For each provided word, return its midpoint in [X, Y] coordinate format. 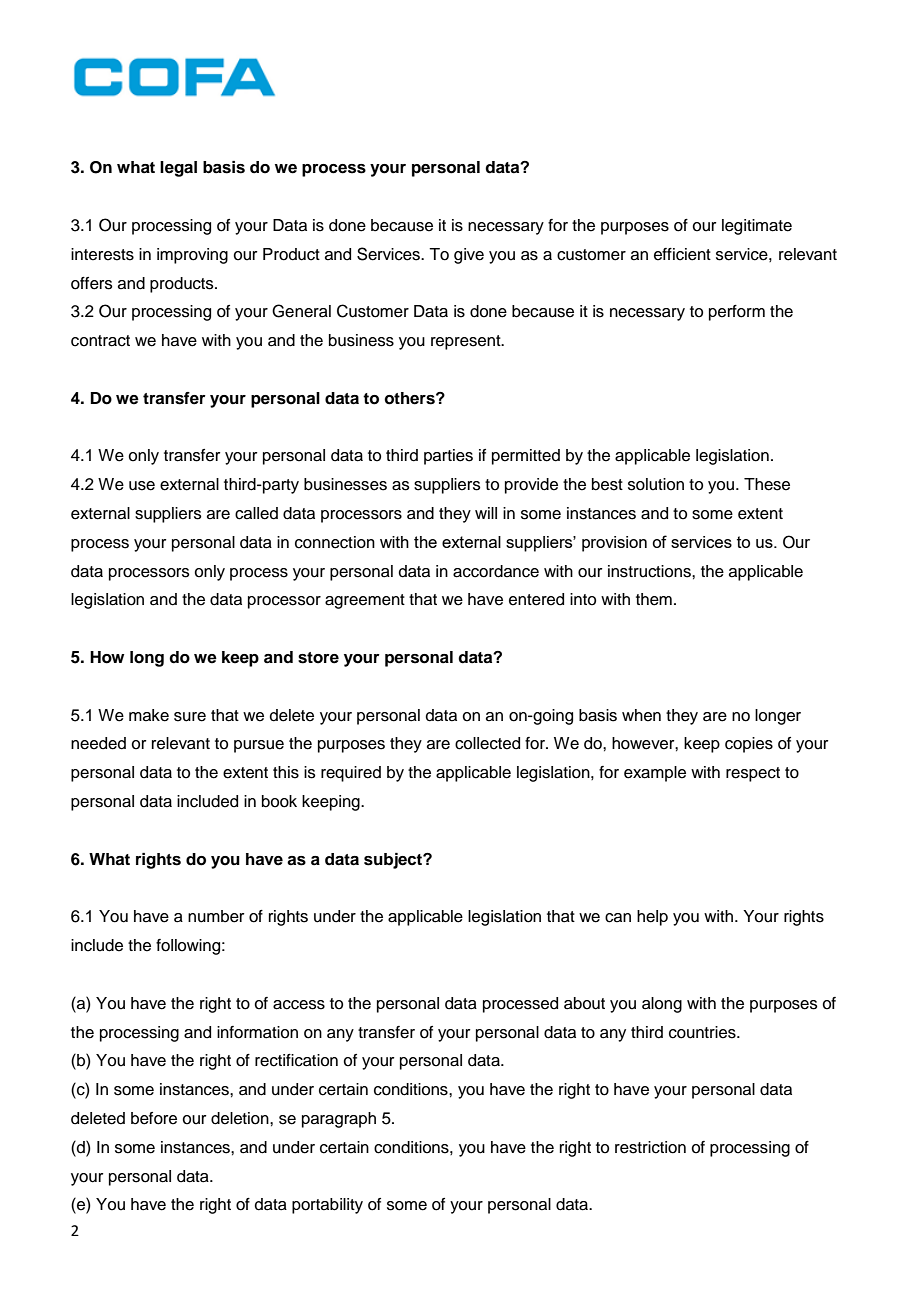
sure [190, 717]
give [469, 256]
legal [178, 169]
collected [487, 743]
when [641, 715]
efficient [682, 254]
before [154, 1118]
